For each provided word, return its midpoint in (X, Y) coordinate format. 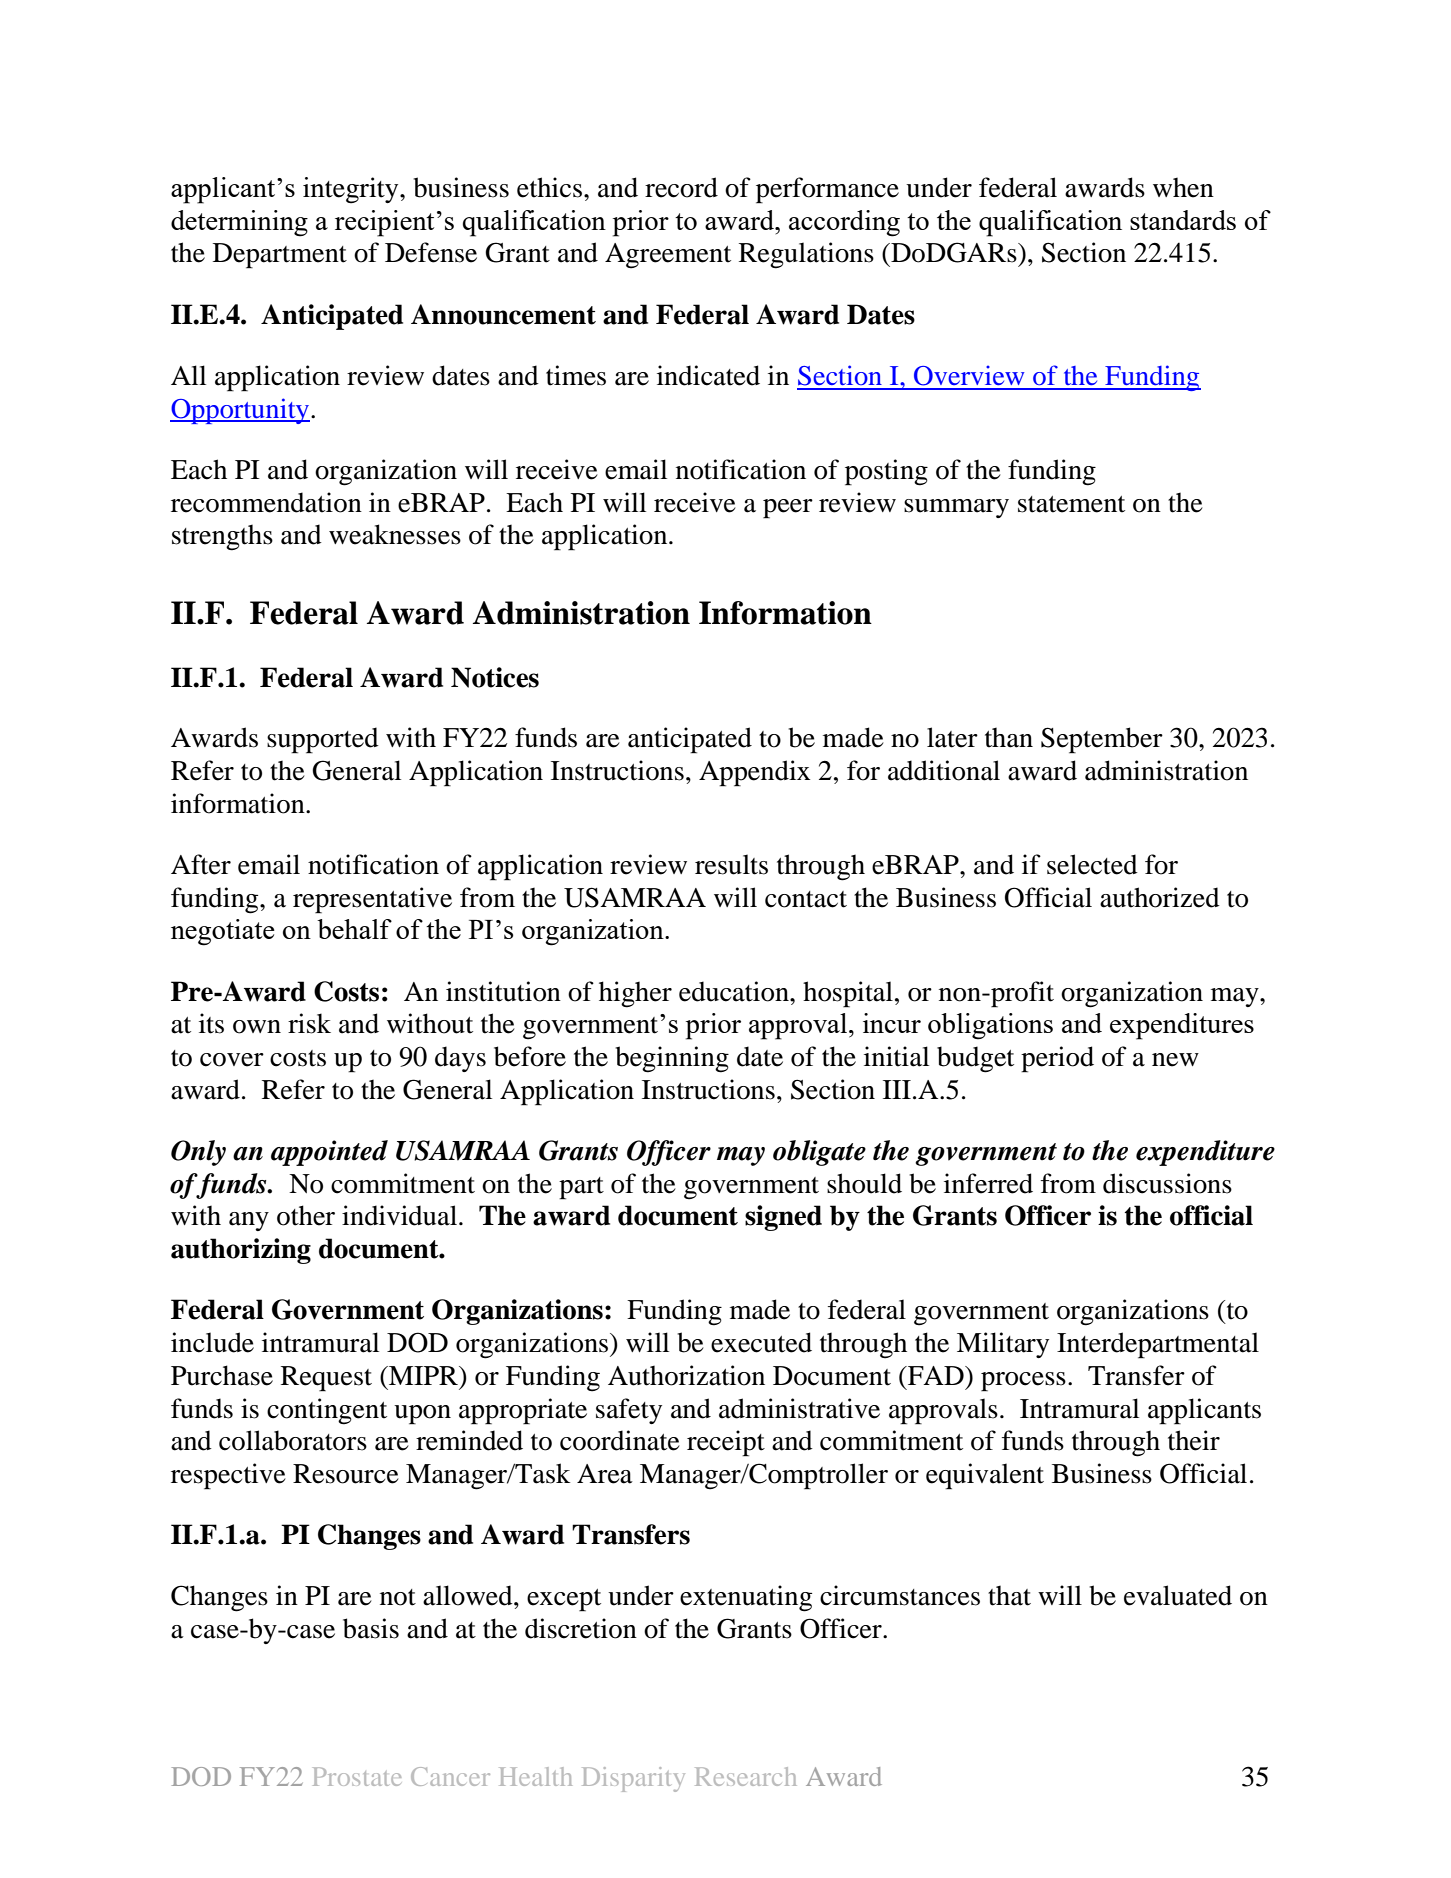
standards (1183, 220)
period (1057, 1059)
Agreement (668, 256)
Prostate (357, 1776)
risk (309, 1023)
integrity (352, 190)
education (735, 991)
